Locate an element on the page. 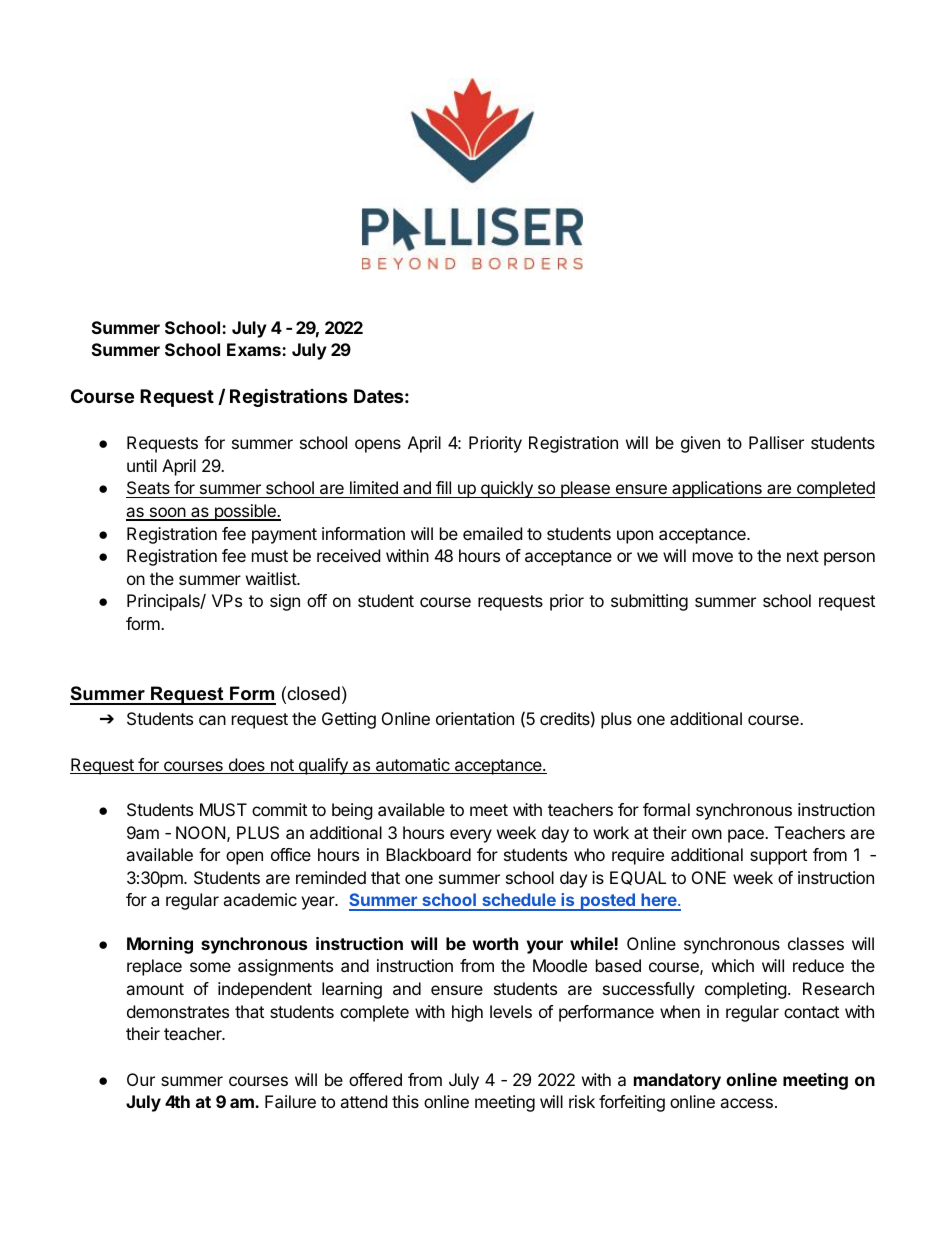 The height and width of the page is (1233, 952). applications is located at coordinates (717, 489).
